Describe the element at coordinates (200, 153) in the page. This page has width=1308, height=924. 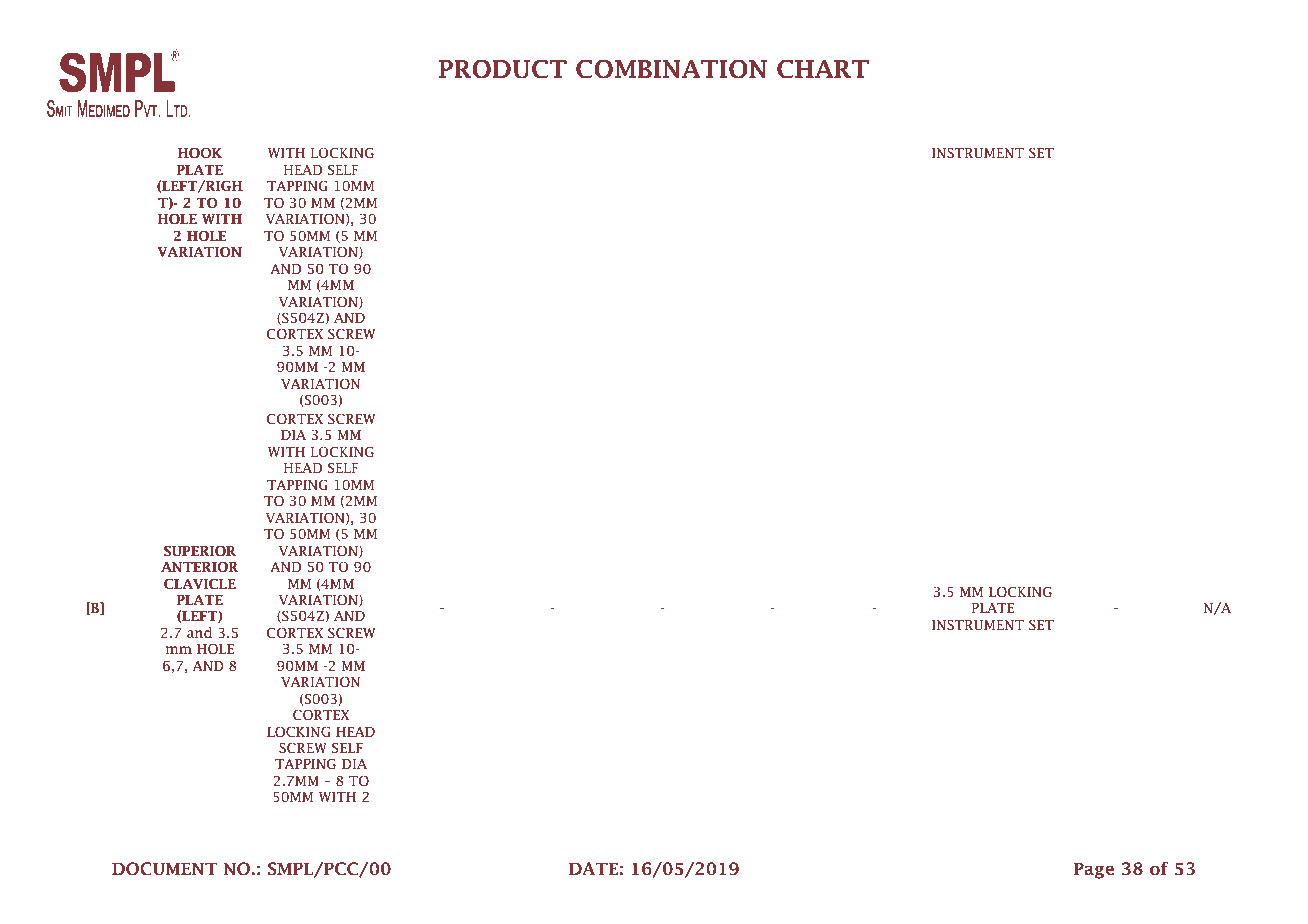
I see `HOOK` at that location.
